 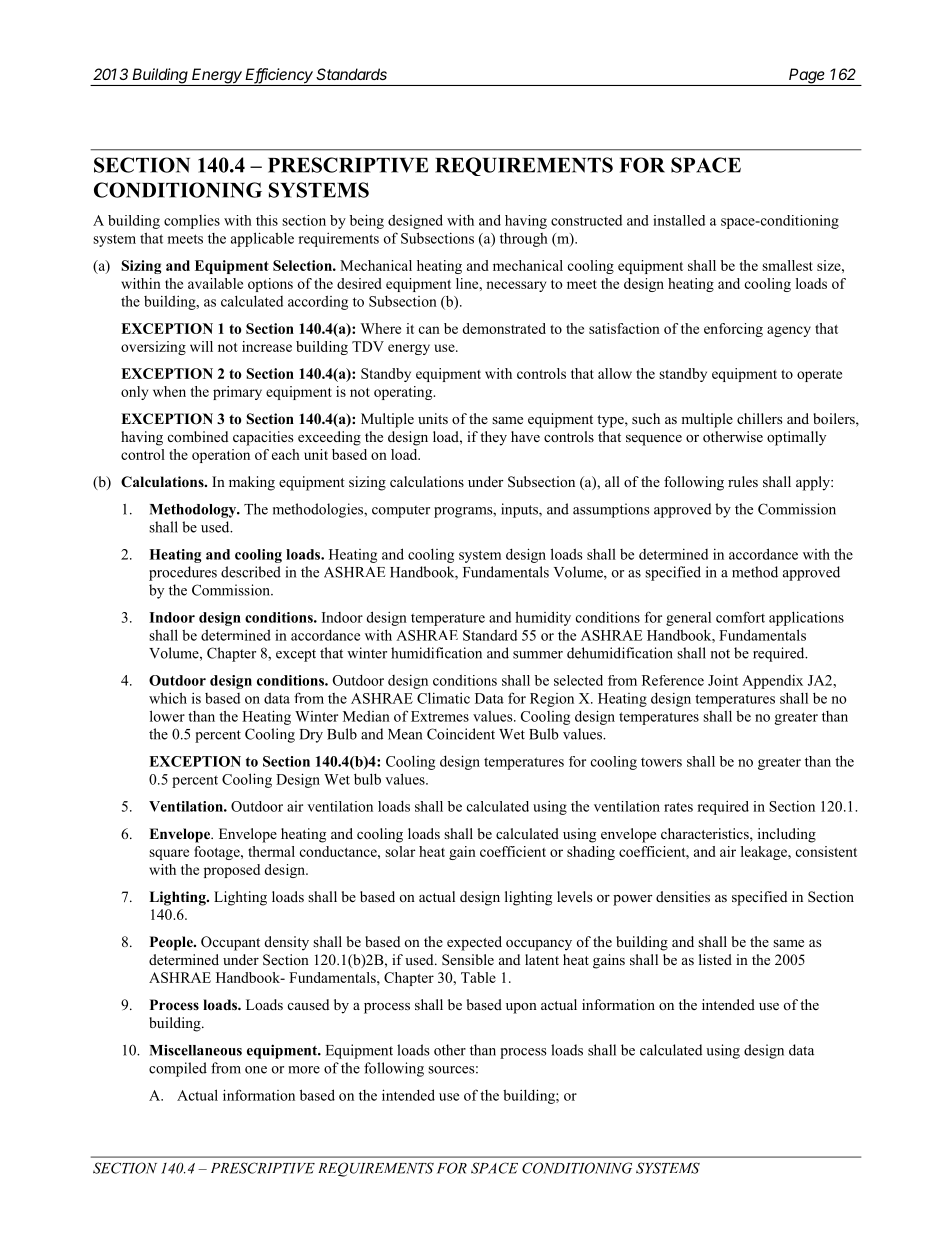 What do you see at coordinates (198, 436) in the screenshot?
I see `combined` at bounding box center [198, 436].
